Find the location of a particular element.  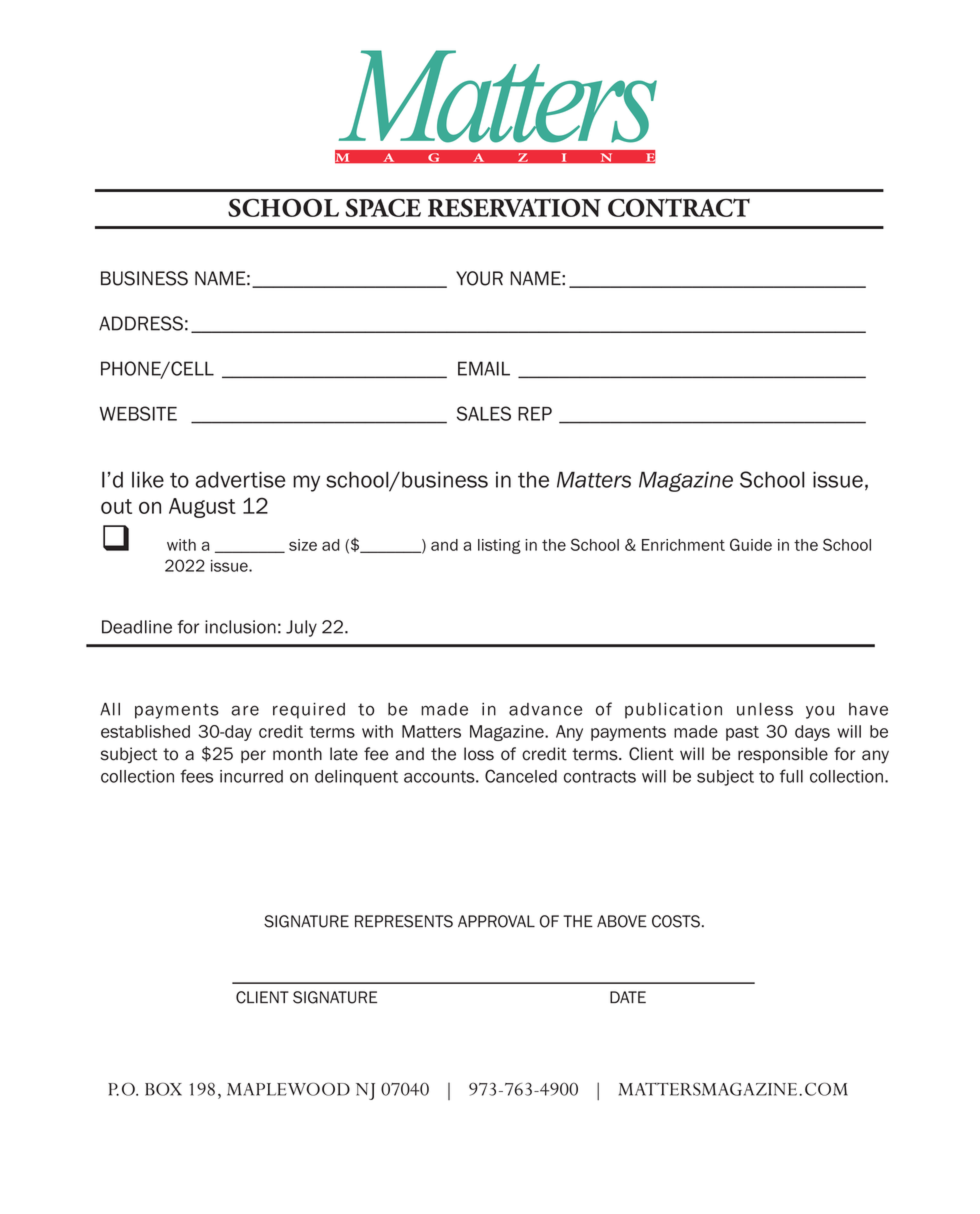

full is located at coordinates (791, 776).
